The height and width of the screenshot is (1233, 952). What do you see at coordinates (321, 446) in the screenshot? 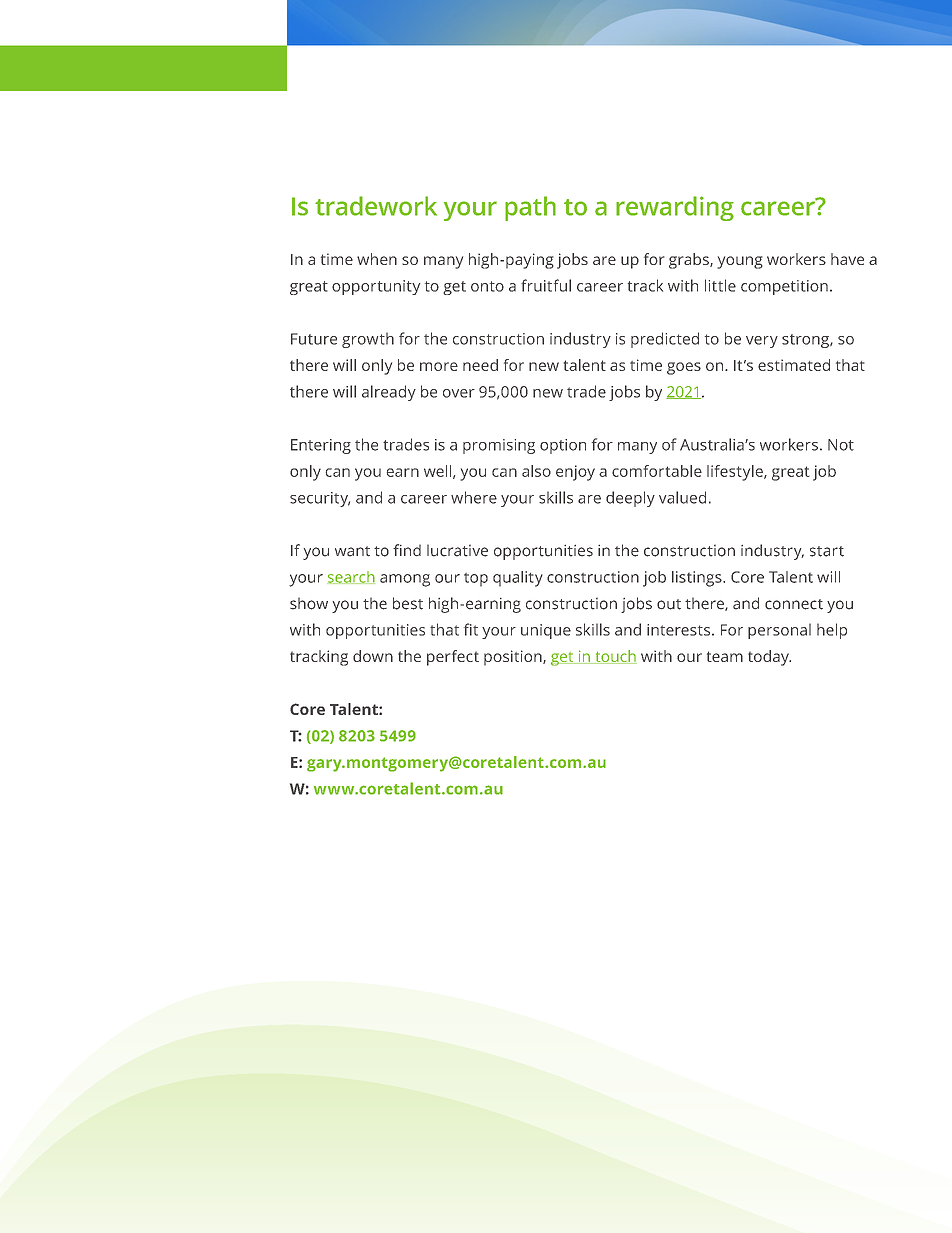
I see `Entering` at bounding box center [321, 446].
